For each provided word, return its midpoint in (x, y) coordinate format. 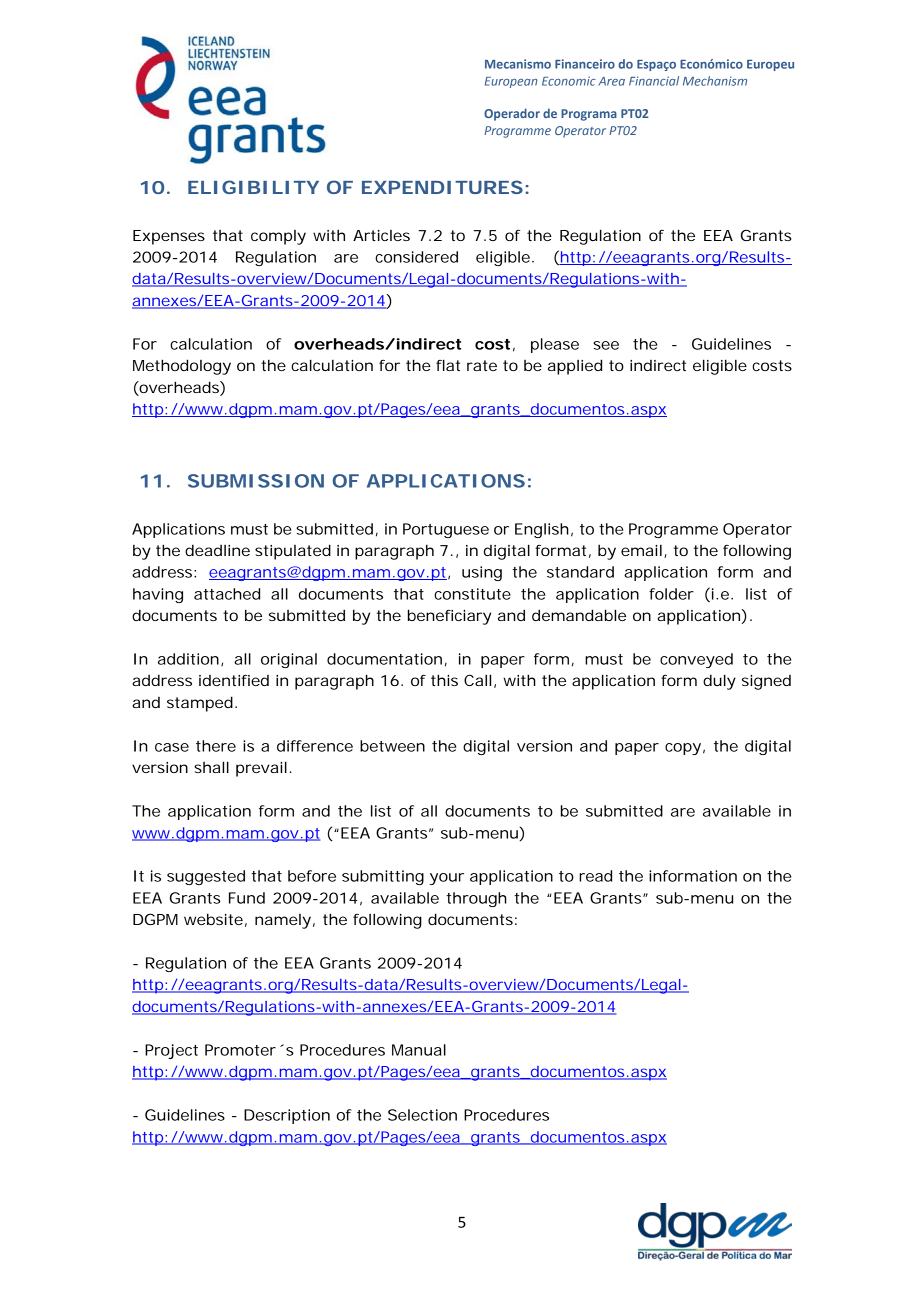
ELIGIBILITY (253, 187)
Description (287, 1116)
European (511, 82)
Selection (422, 1115)
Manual (419, 1050)
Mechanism (715, 81)
